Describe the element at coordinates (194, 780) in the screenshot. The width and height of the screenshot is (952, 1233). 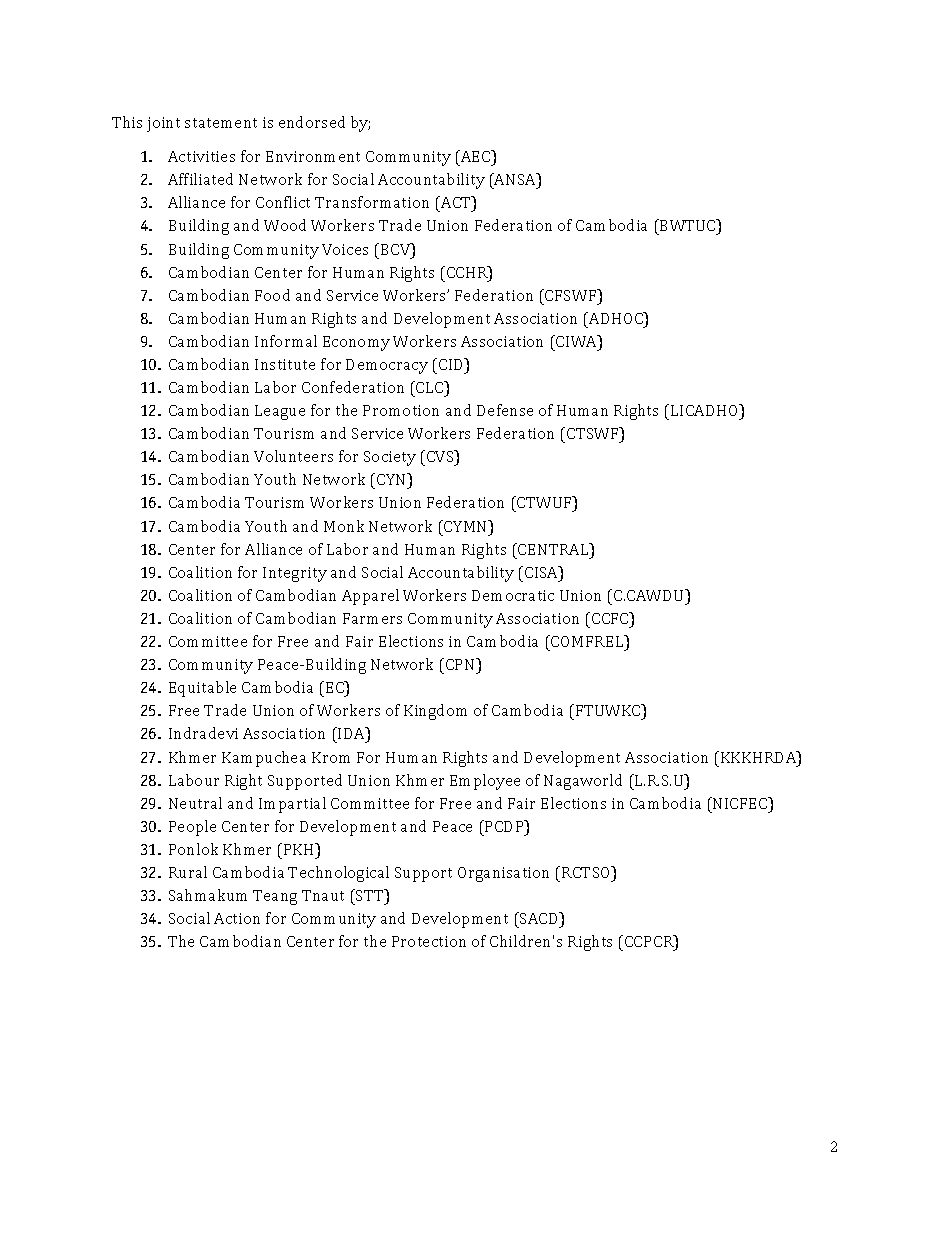
I see `Labour` at that location.
